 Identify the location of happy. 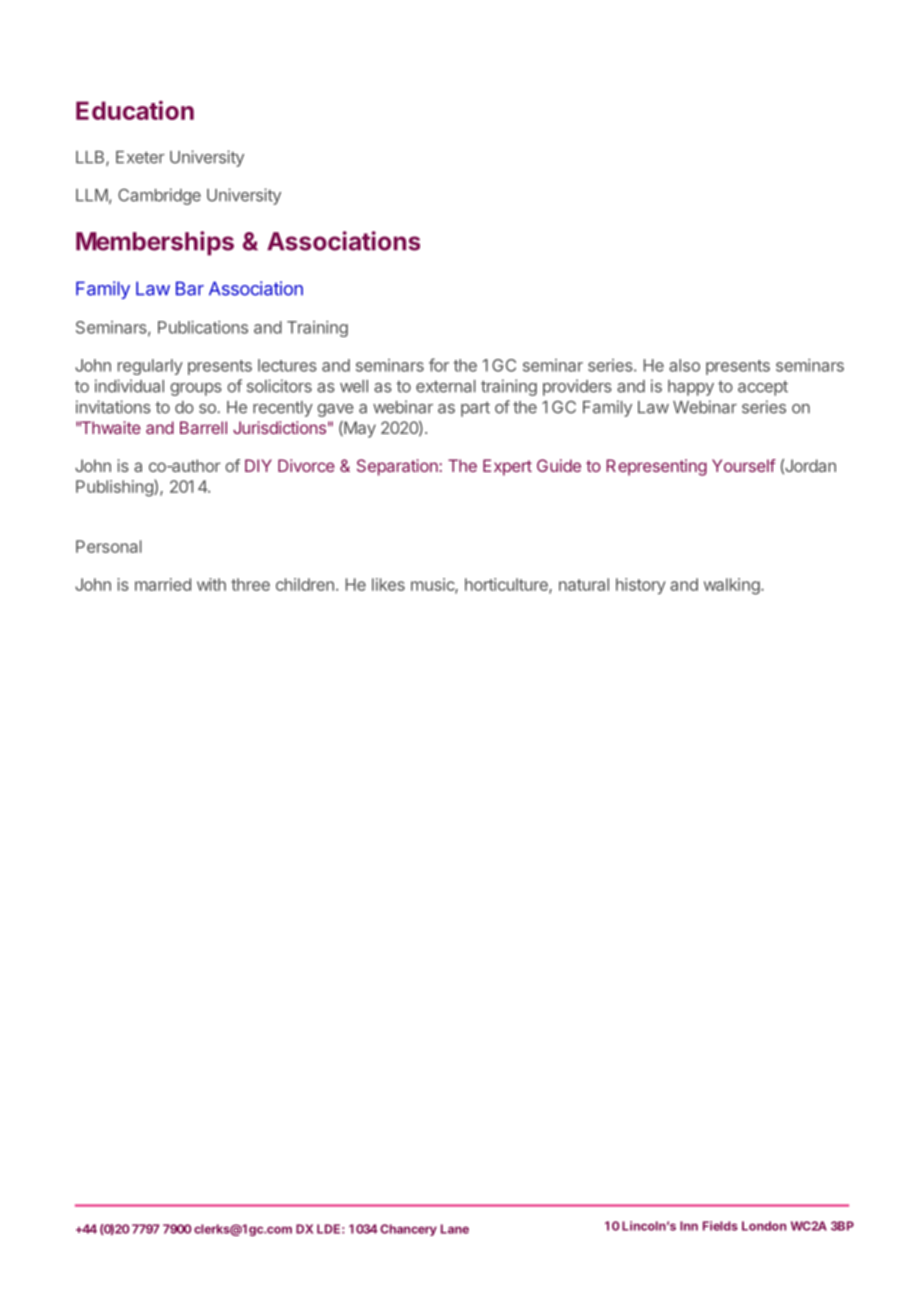
(691, 388).
